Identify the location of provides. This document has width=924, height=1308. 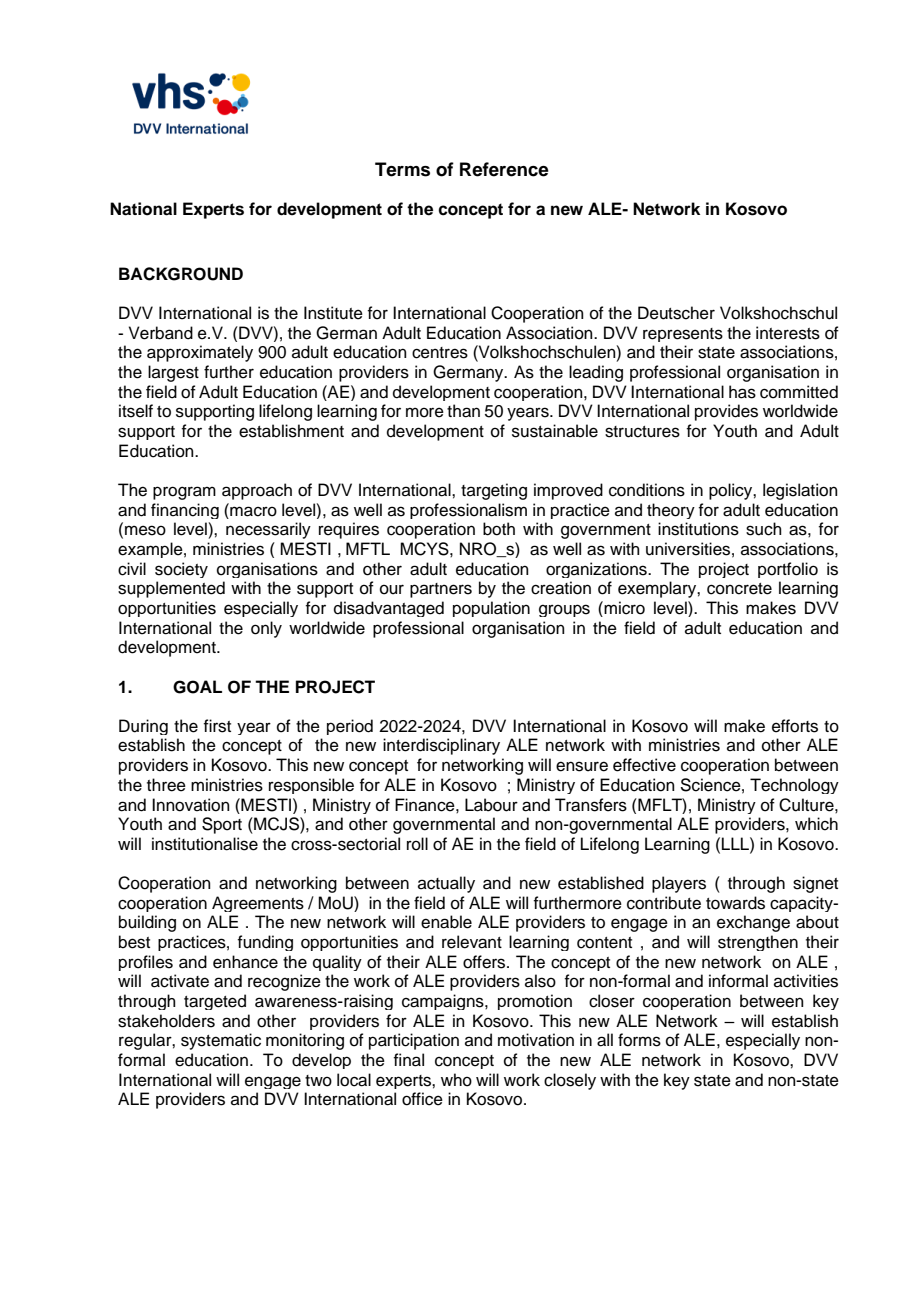
(726, 412).
